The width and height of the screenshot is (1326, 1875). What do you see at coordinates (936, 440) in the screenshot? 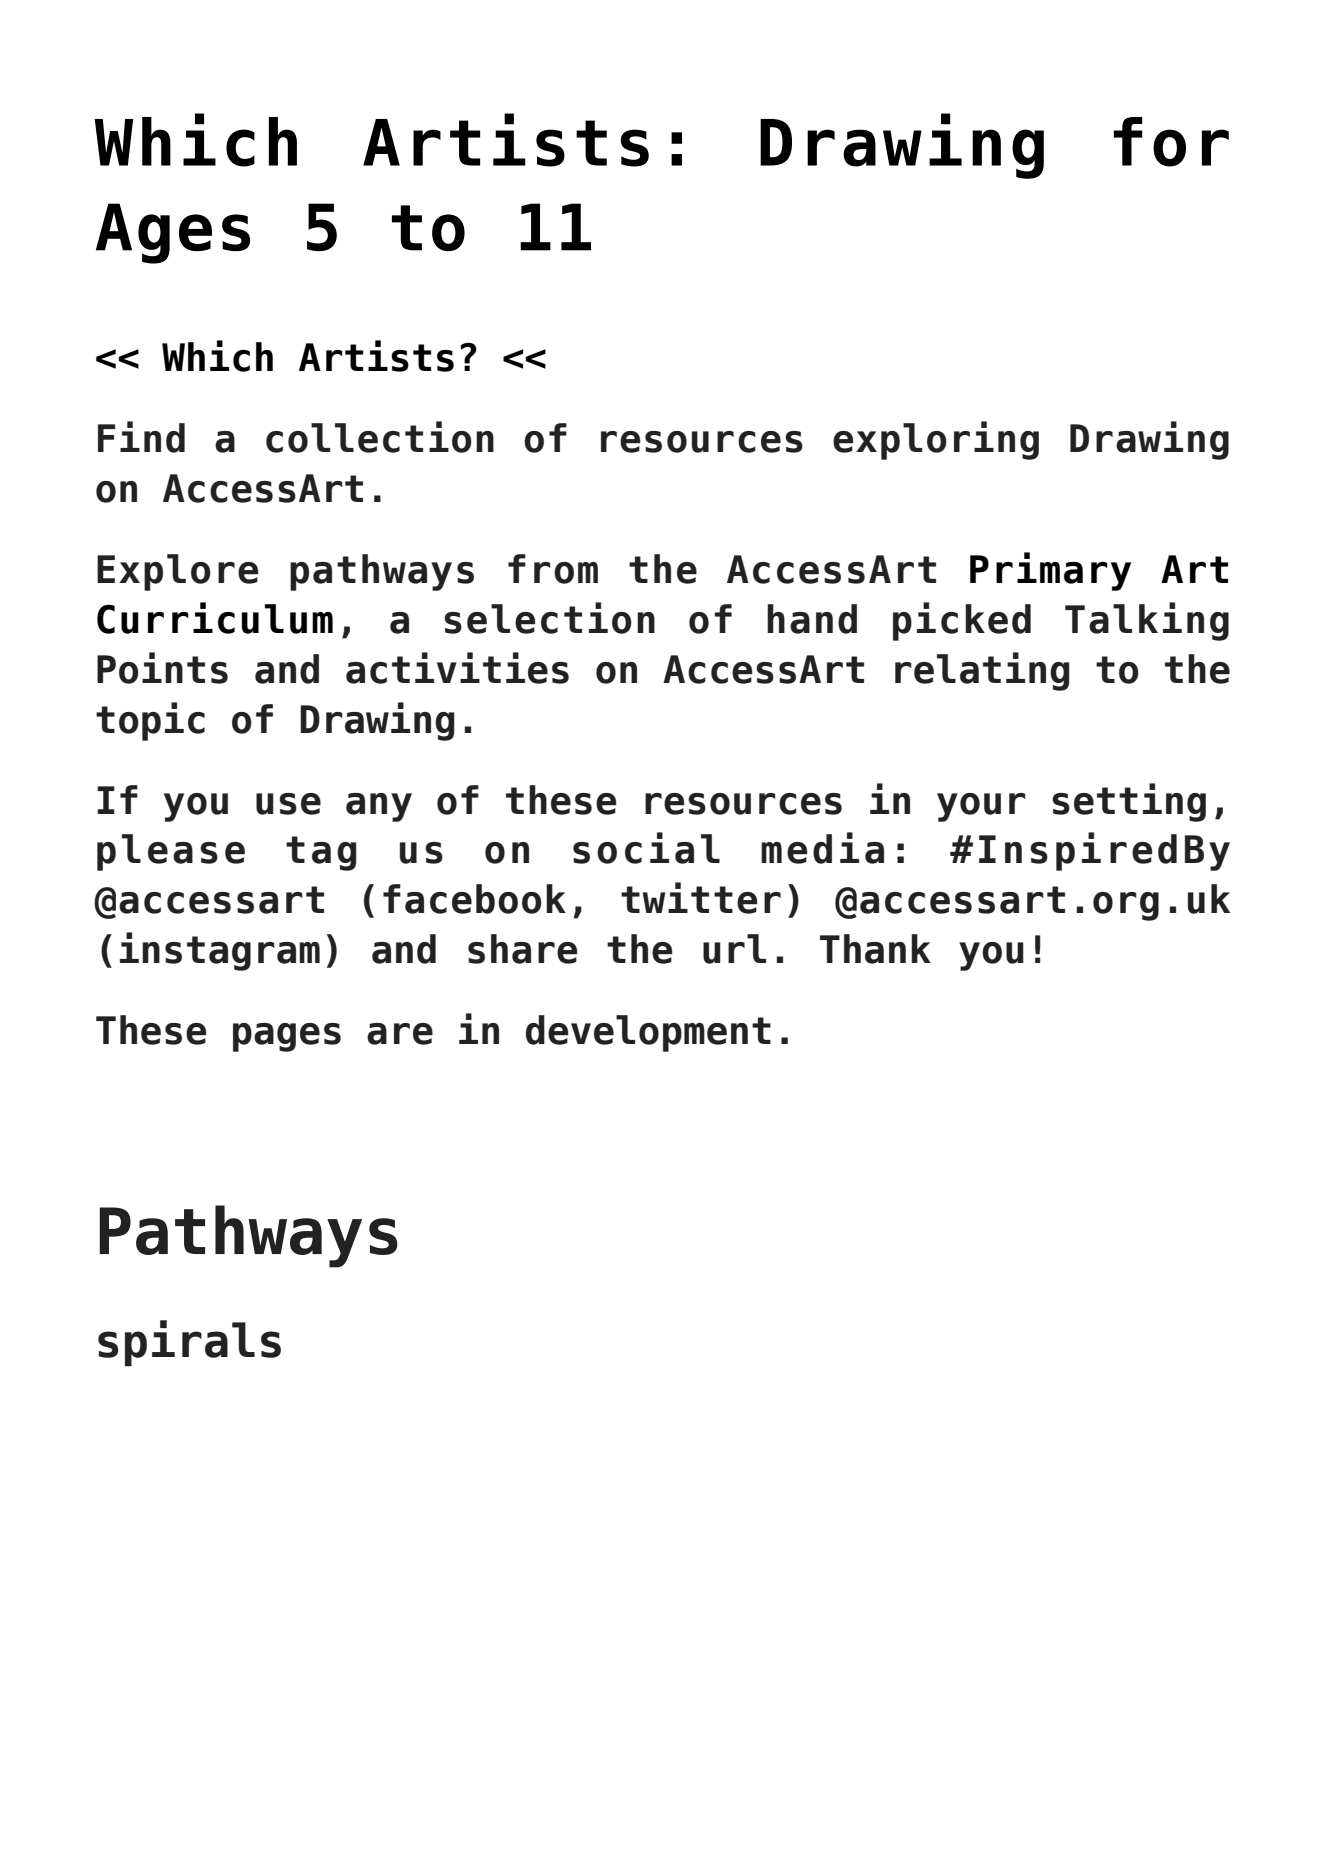
I see `exploring` at bounding box center [936, 440].
